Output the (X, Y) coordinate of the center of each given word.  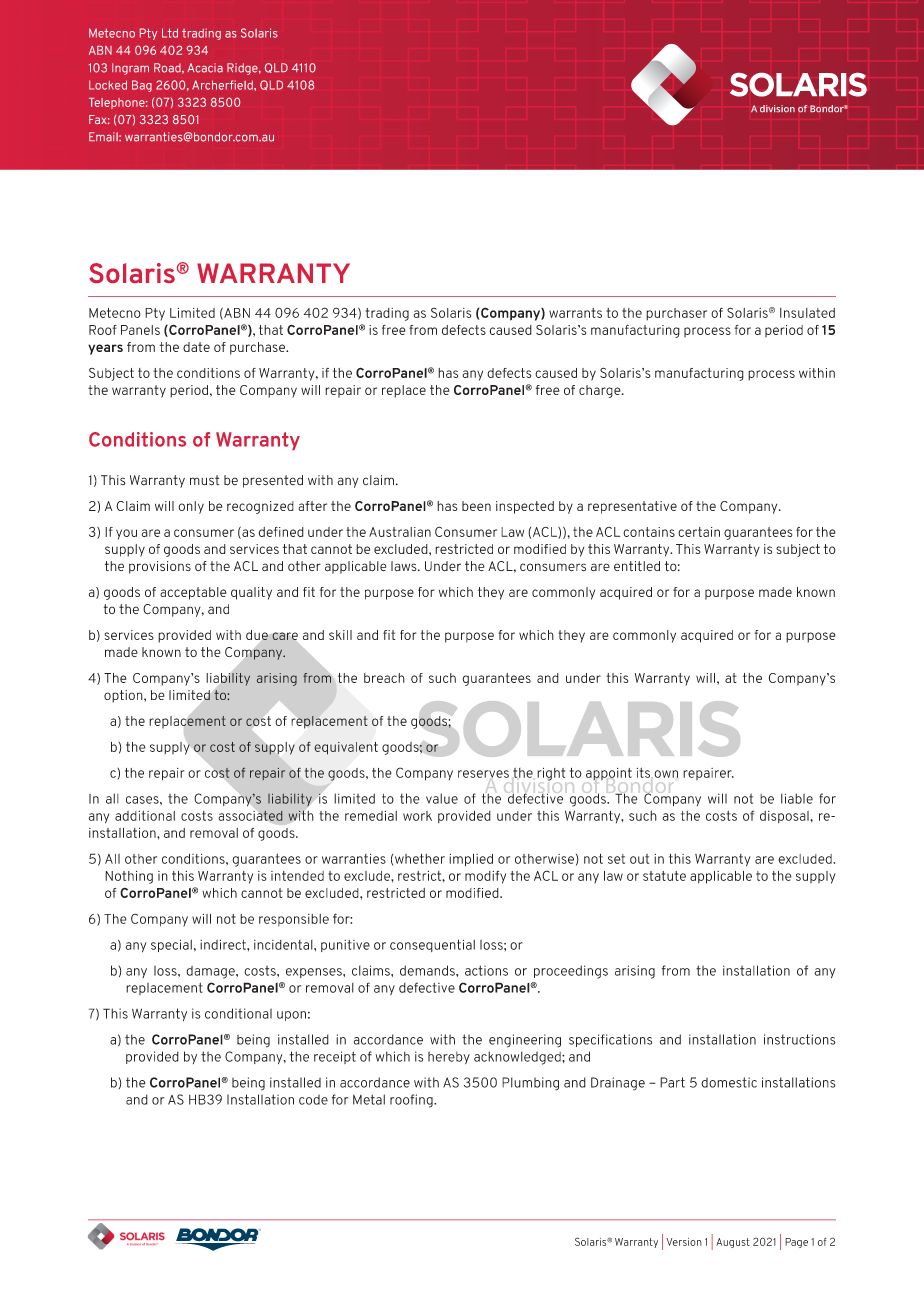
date (196, 347)
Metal (369, 1099)
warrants (575, 313)
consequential (432, 945)
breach (384, 678)
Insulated (807, 313)
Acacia (205, 68)
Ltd (170, 33)
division (777, 108)
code (313, 1099)
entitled (637, 566)
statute (664, 876)
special (171, 945)
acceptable (193, 593)
